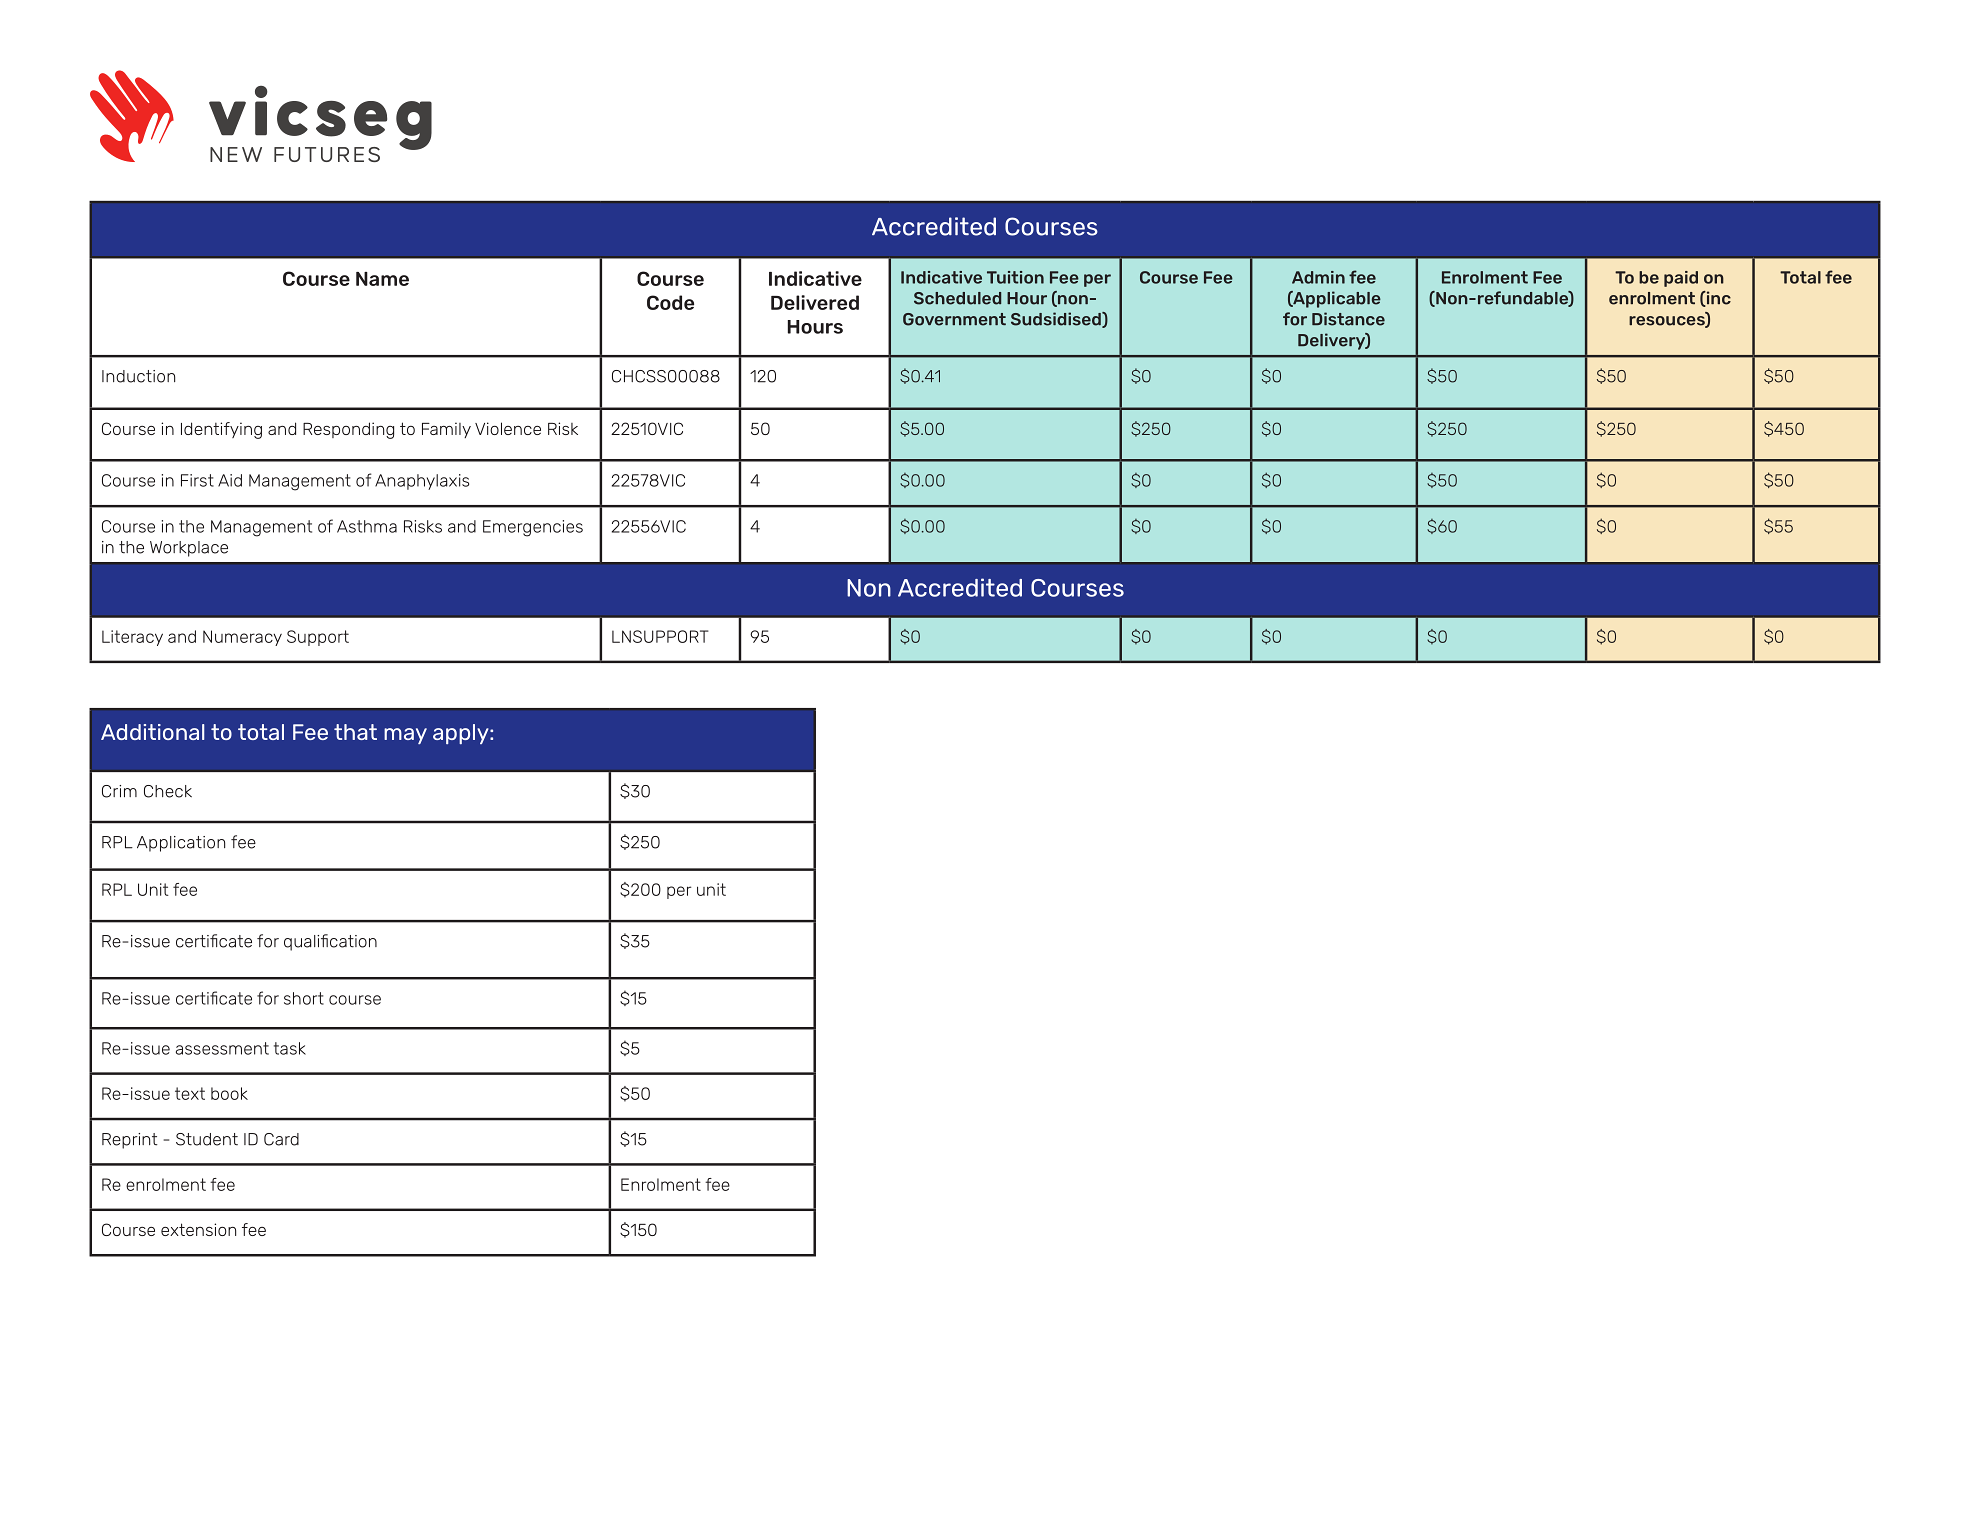 The height and width of the screenshot is (1523, 1970). What do you see at coordinates (198, 1229) in the screenshot?
I see `extension` at bounding box center [198, 1229].
